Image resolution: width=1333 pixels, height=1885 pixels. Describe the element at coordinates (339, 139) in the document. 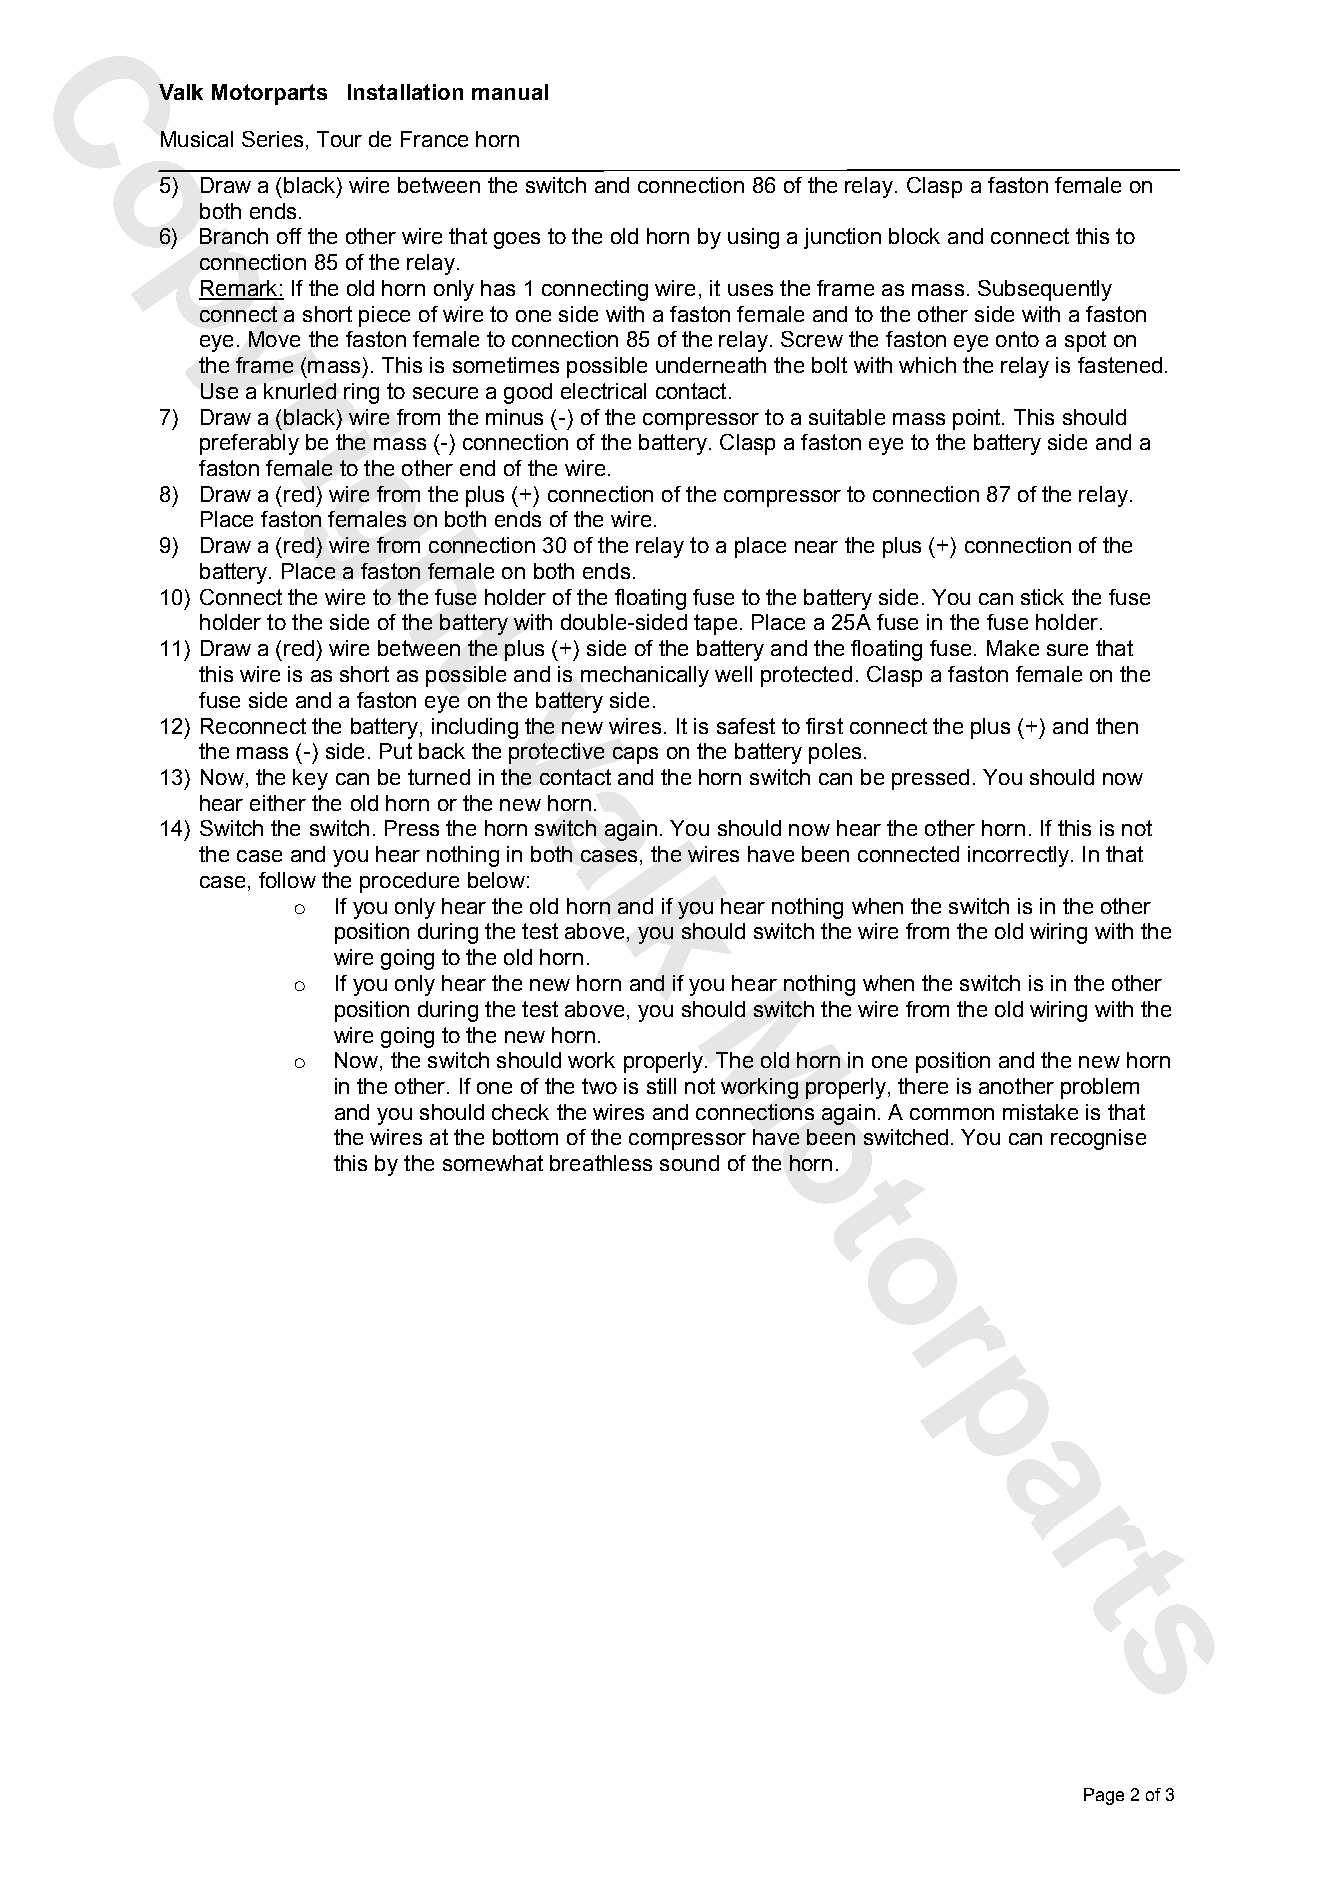

I see `Tour` at that location.
